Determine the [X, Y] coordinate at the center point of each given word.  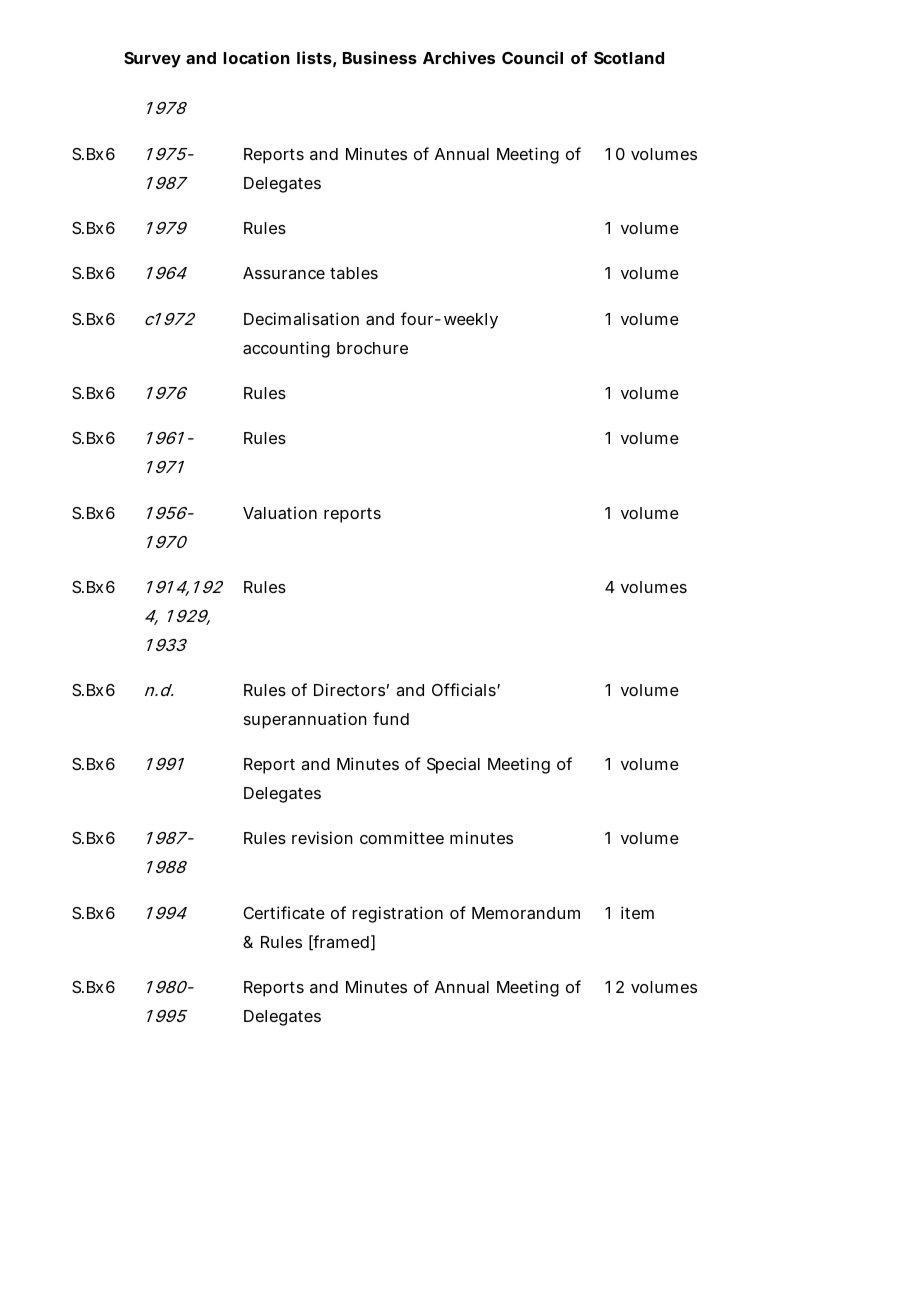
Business [380, 57]
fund [391, 718]
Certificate [284, 912]
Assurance [284, 273]
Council [532, 57]
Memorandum [526, 913]
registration [397, 914]
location [256, 57]
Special [453, 765]
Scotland [629, 58]
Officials [465, 689]
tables [354, 273]
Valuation [280, 512]
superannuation [305, 720]
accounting [286, 349]
